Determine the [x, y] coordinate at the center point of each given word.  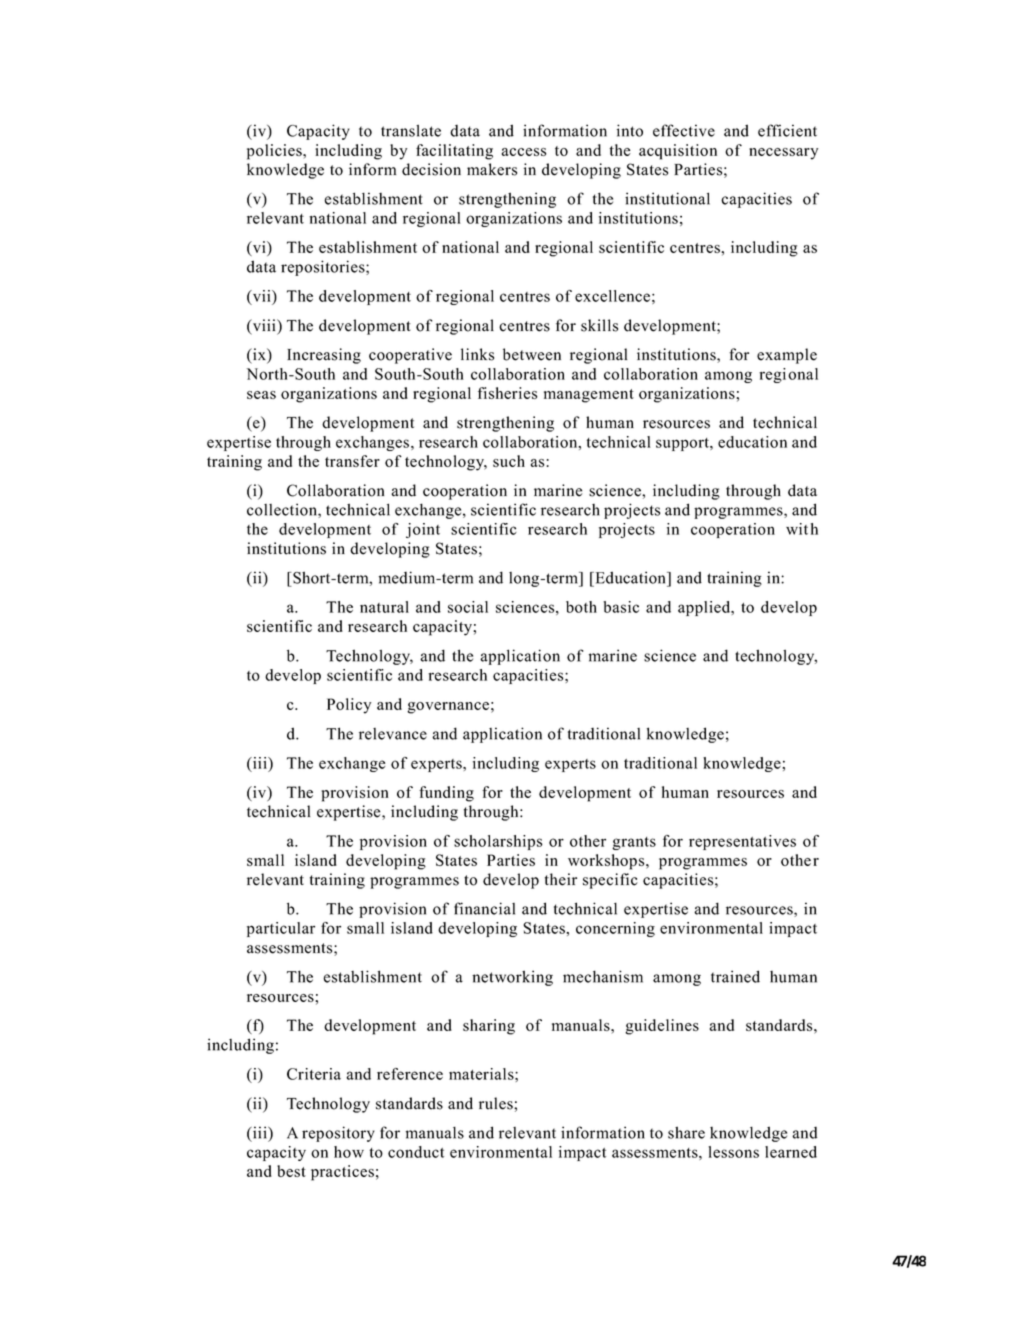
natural [384, 607]
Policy [349, 706]
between [532, 354]
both [581, 607]
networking [512, 978]
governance [448, 708]
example [787, 356]
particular [281, 929]
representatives [742, 842]
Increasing [324, 356]
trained [735, 976]
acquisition [678, 152]
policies [275, 152]
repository [338, 1134]
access [524, 152]
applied [705, 608]
